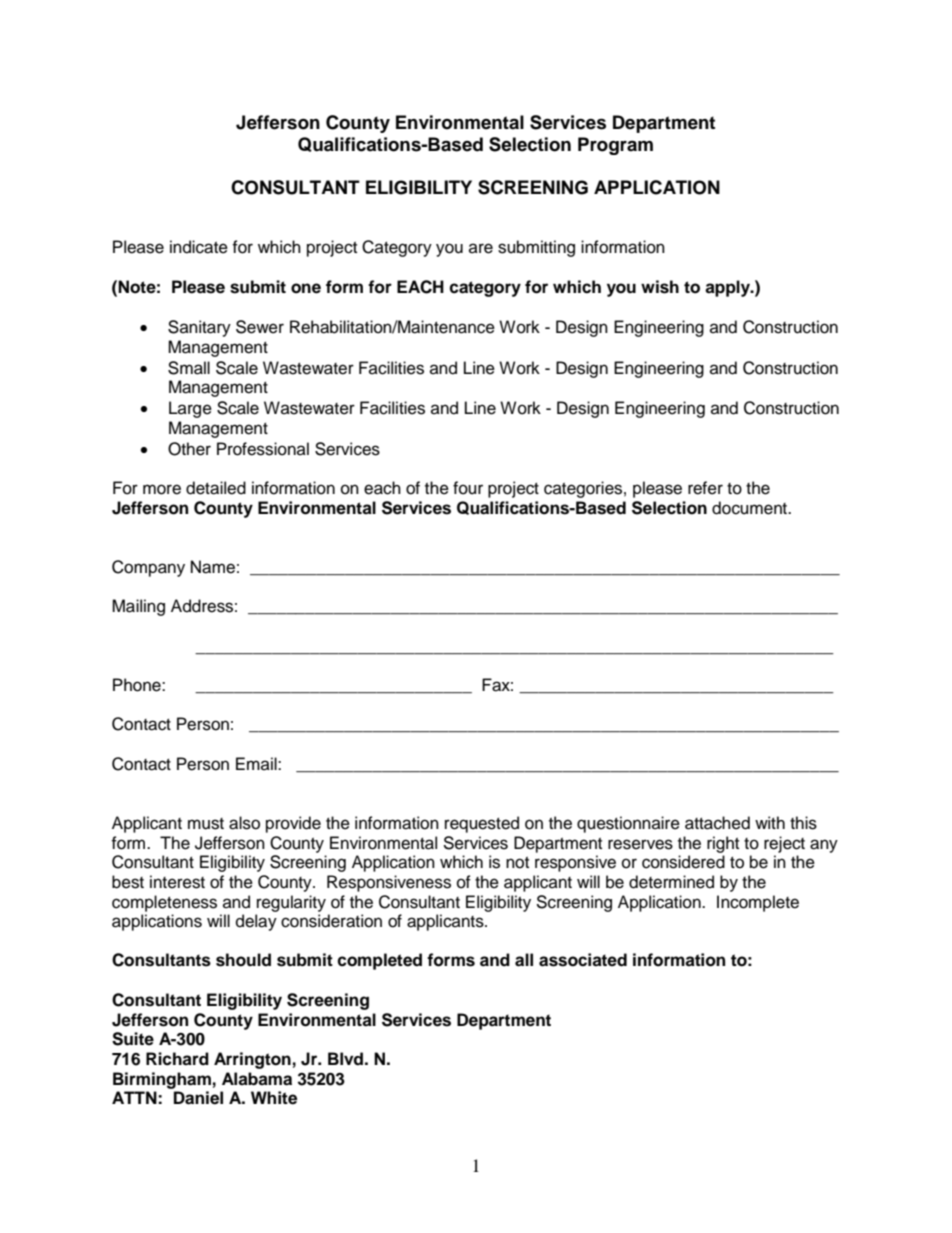  Describe the element at coordinates (216, 488) in the image. I see `detailed` at that location.
